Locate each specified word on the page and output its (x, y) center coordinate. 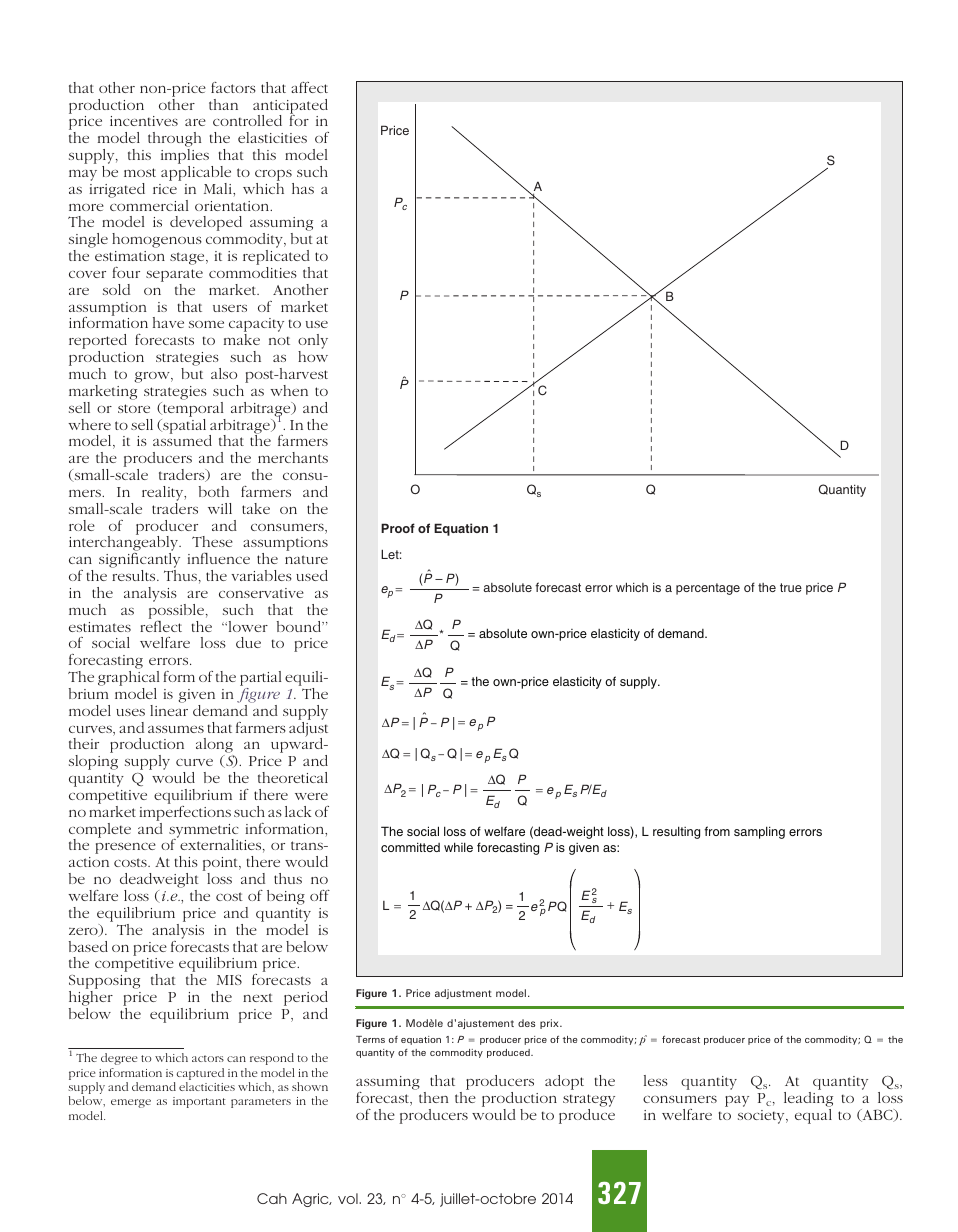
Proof (398, 528)
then (433, 1097)
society (762, 1117)
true (791, 587)
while (458, 847)
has (303, 188)
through (174, 141)
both (214, 491)
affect (309, 87)
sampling (759, 832)
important (199, 1102)
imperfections (185, 813)
